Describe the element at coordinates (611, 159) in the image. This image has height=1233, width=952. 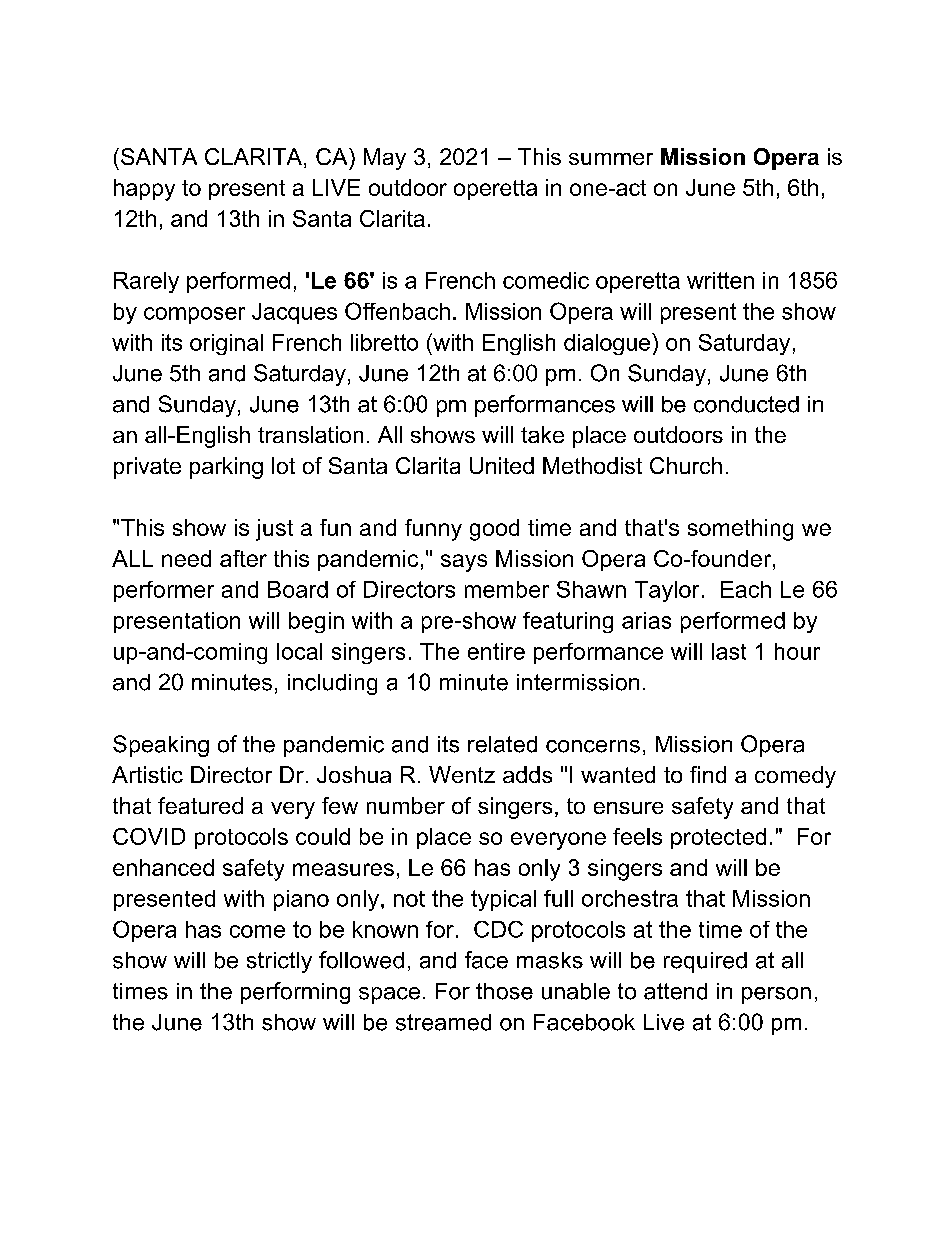
I see `summer` at that location.
